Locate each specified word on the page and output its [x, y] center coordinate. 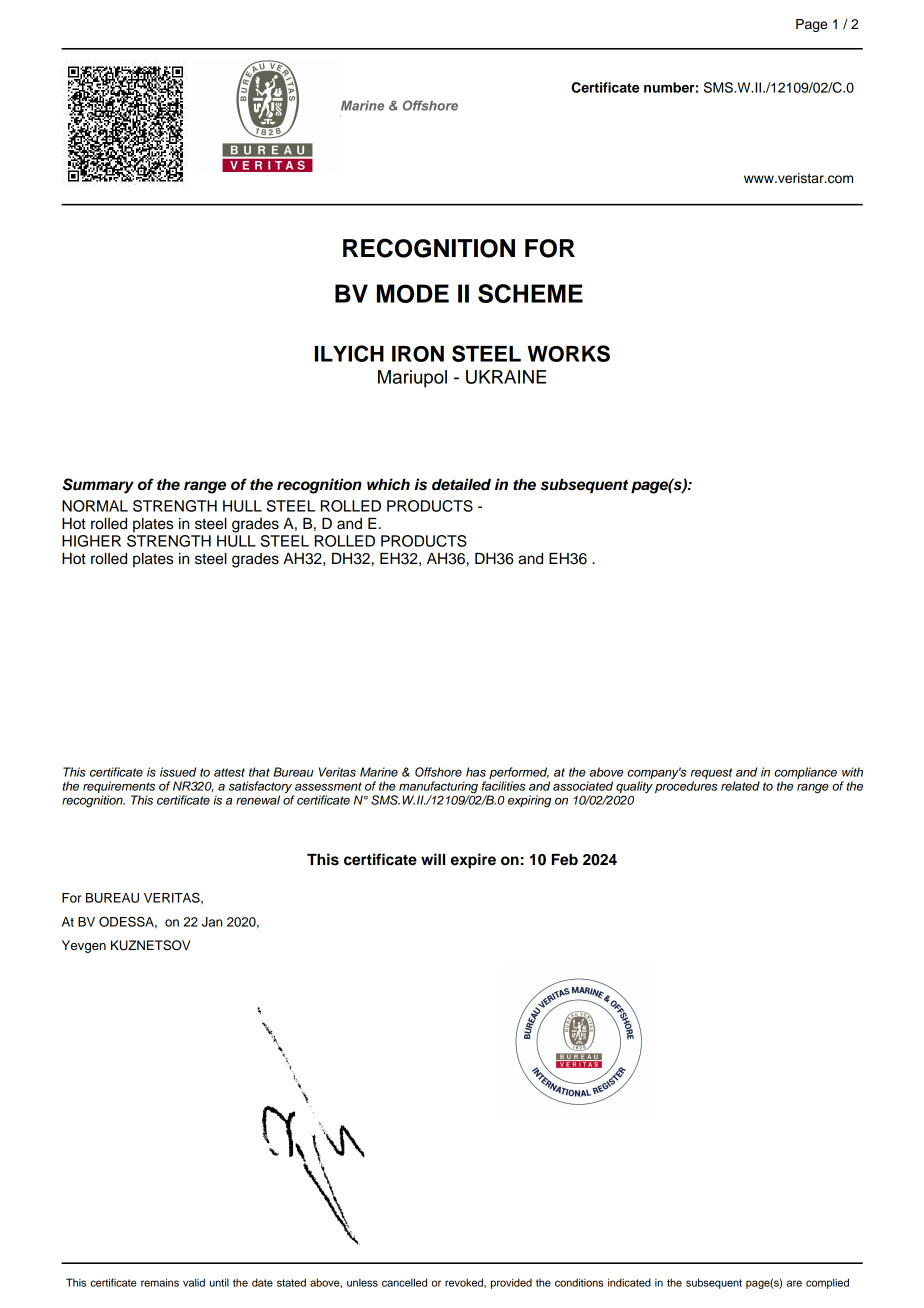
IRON [418, 354]
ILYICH [349, 353]
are [794, 1283]
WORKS [568, 353]
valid [194, 1282]
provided [511, 1283]
